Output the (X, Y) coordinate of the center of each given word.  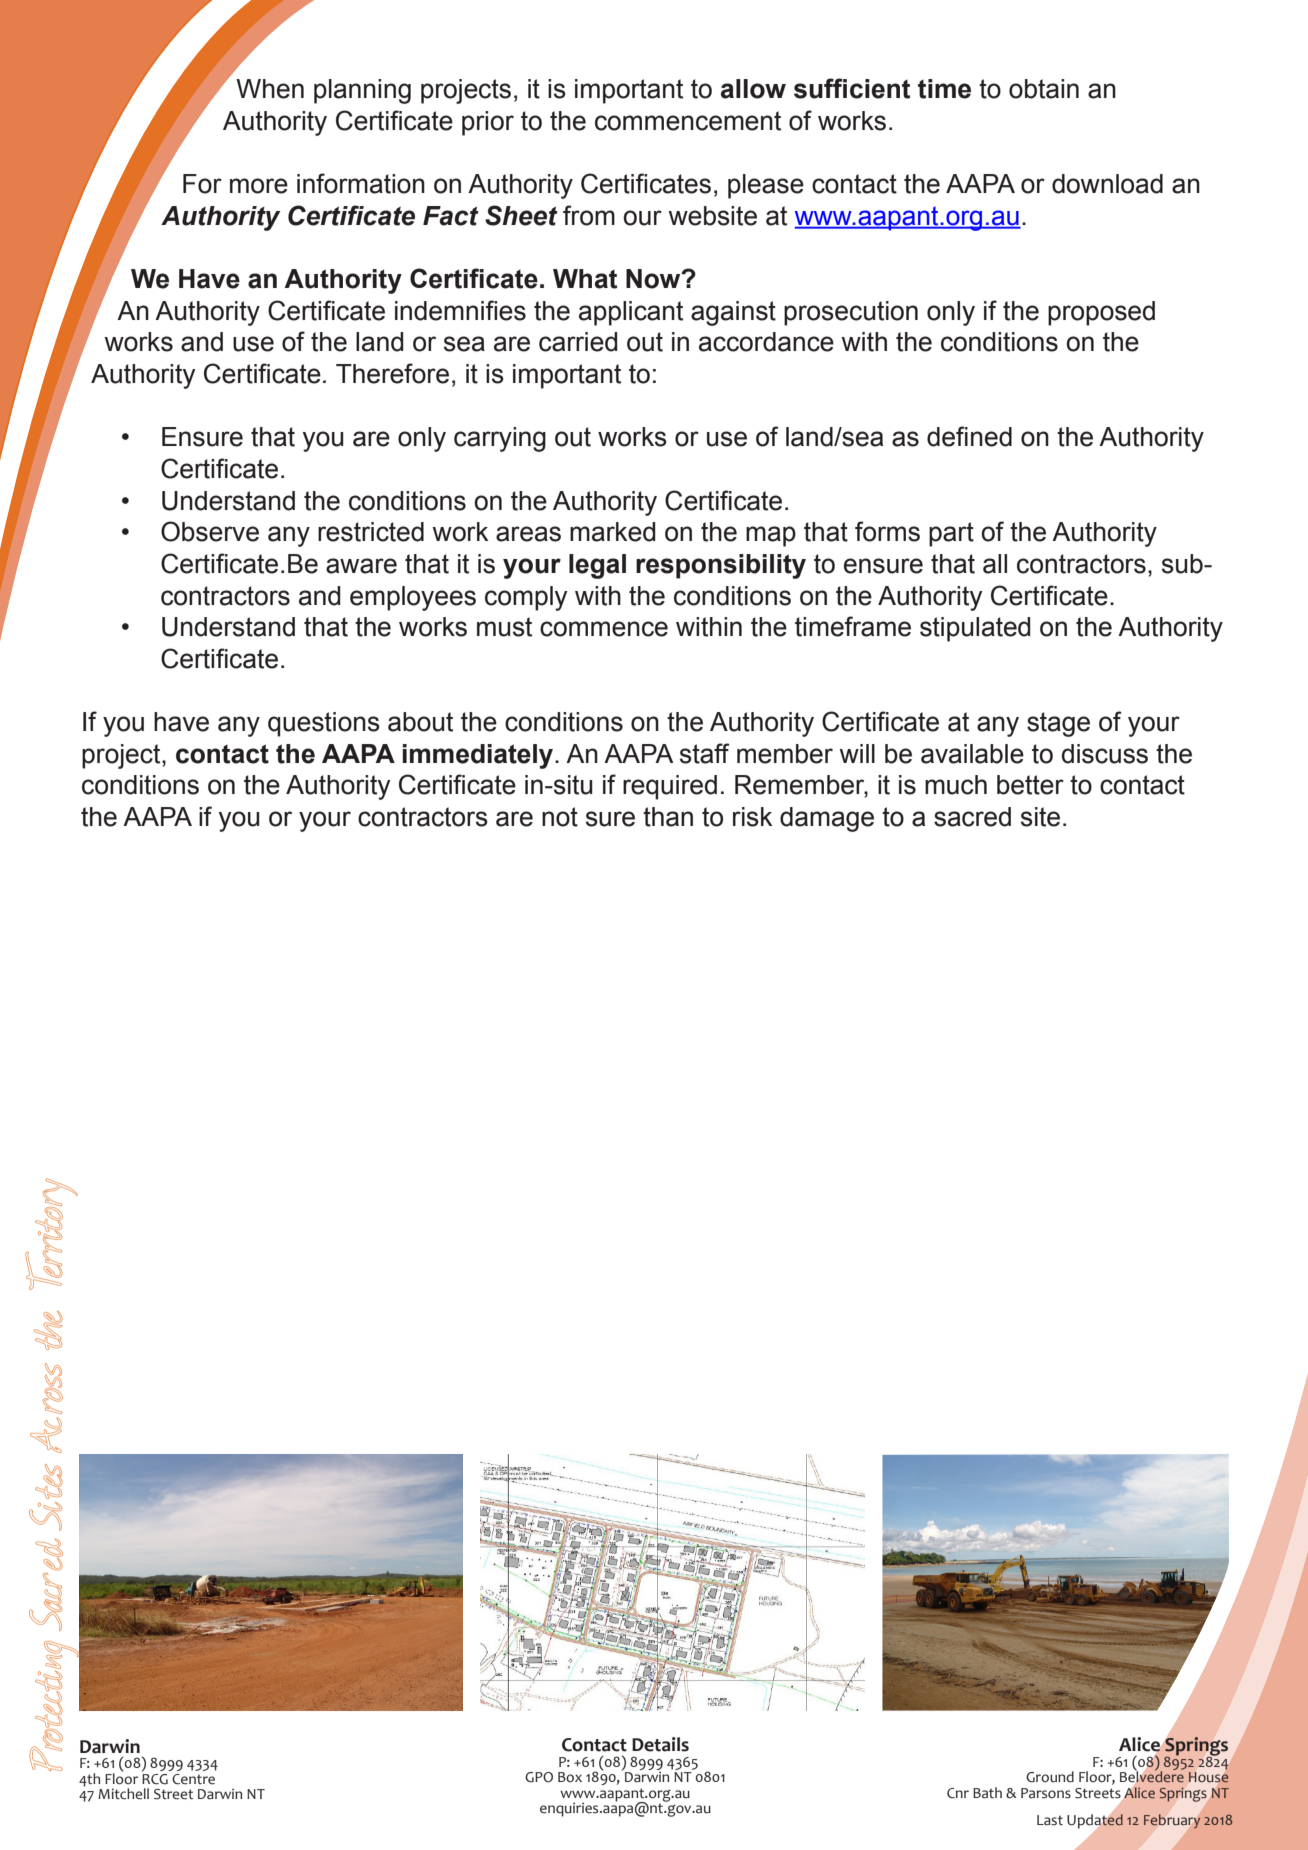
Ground (1050, 1777)
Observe (210, 531)
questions (324, 724)
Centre (193, 1779)
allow (753, 89)
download (1107, 184)
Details (660, 1744)
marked (613, 532)
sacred (972, 817)
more (259, 186)
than (668, 817)
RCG (155, 1778)
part (951, 534)
